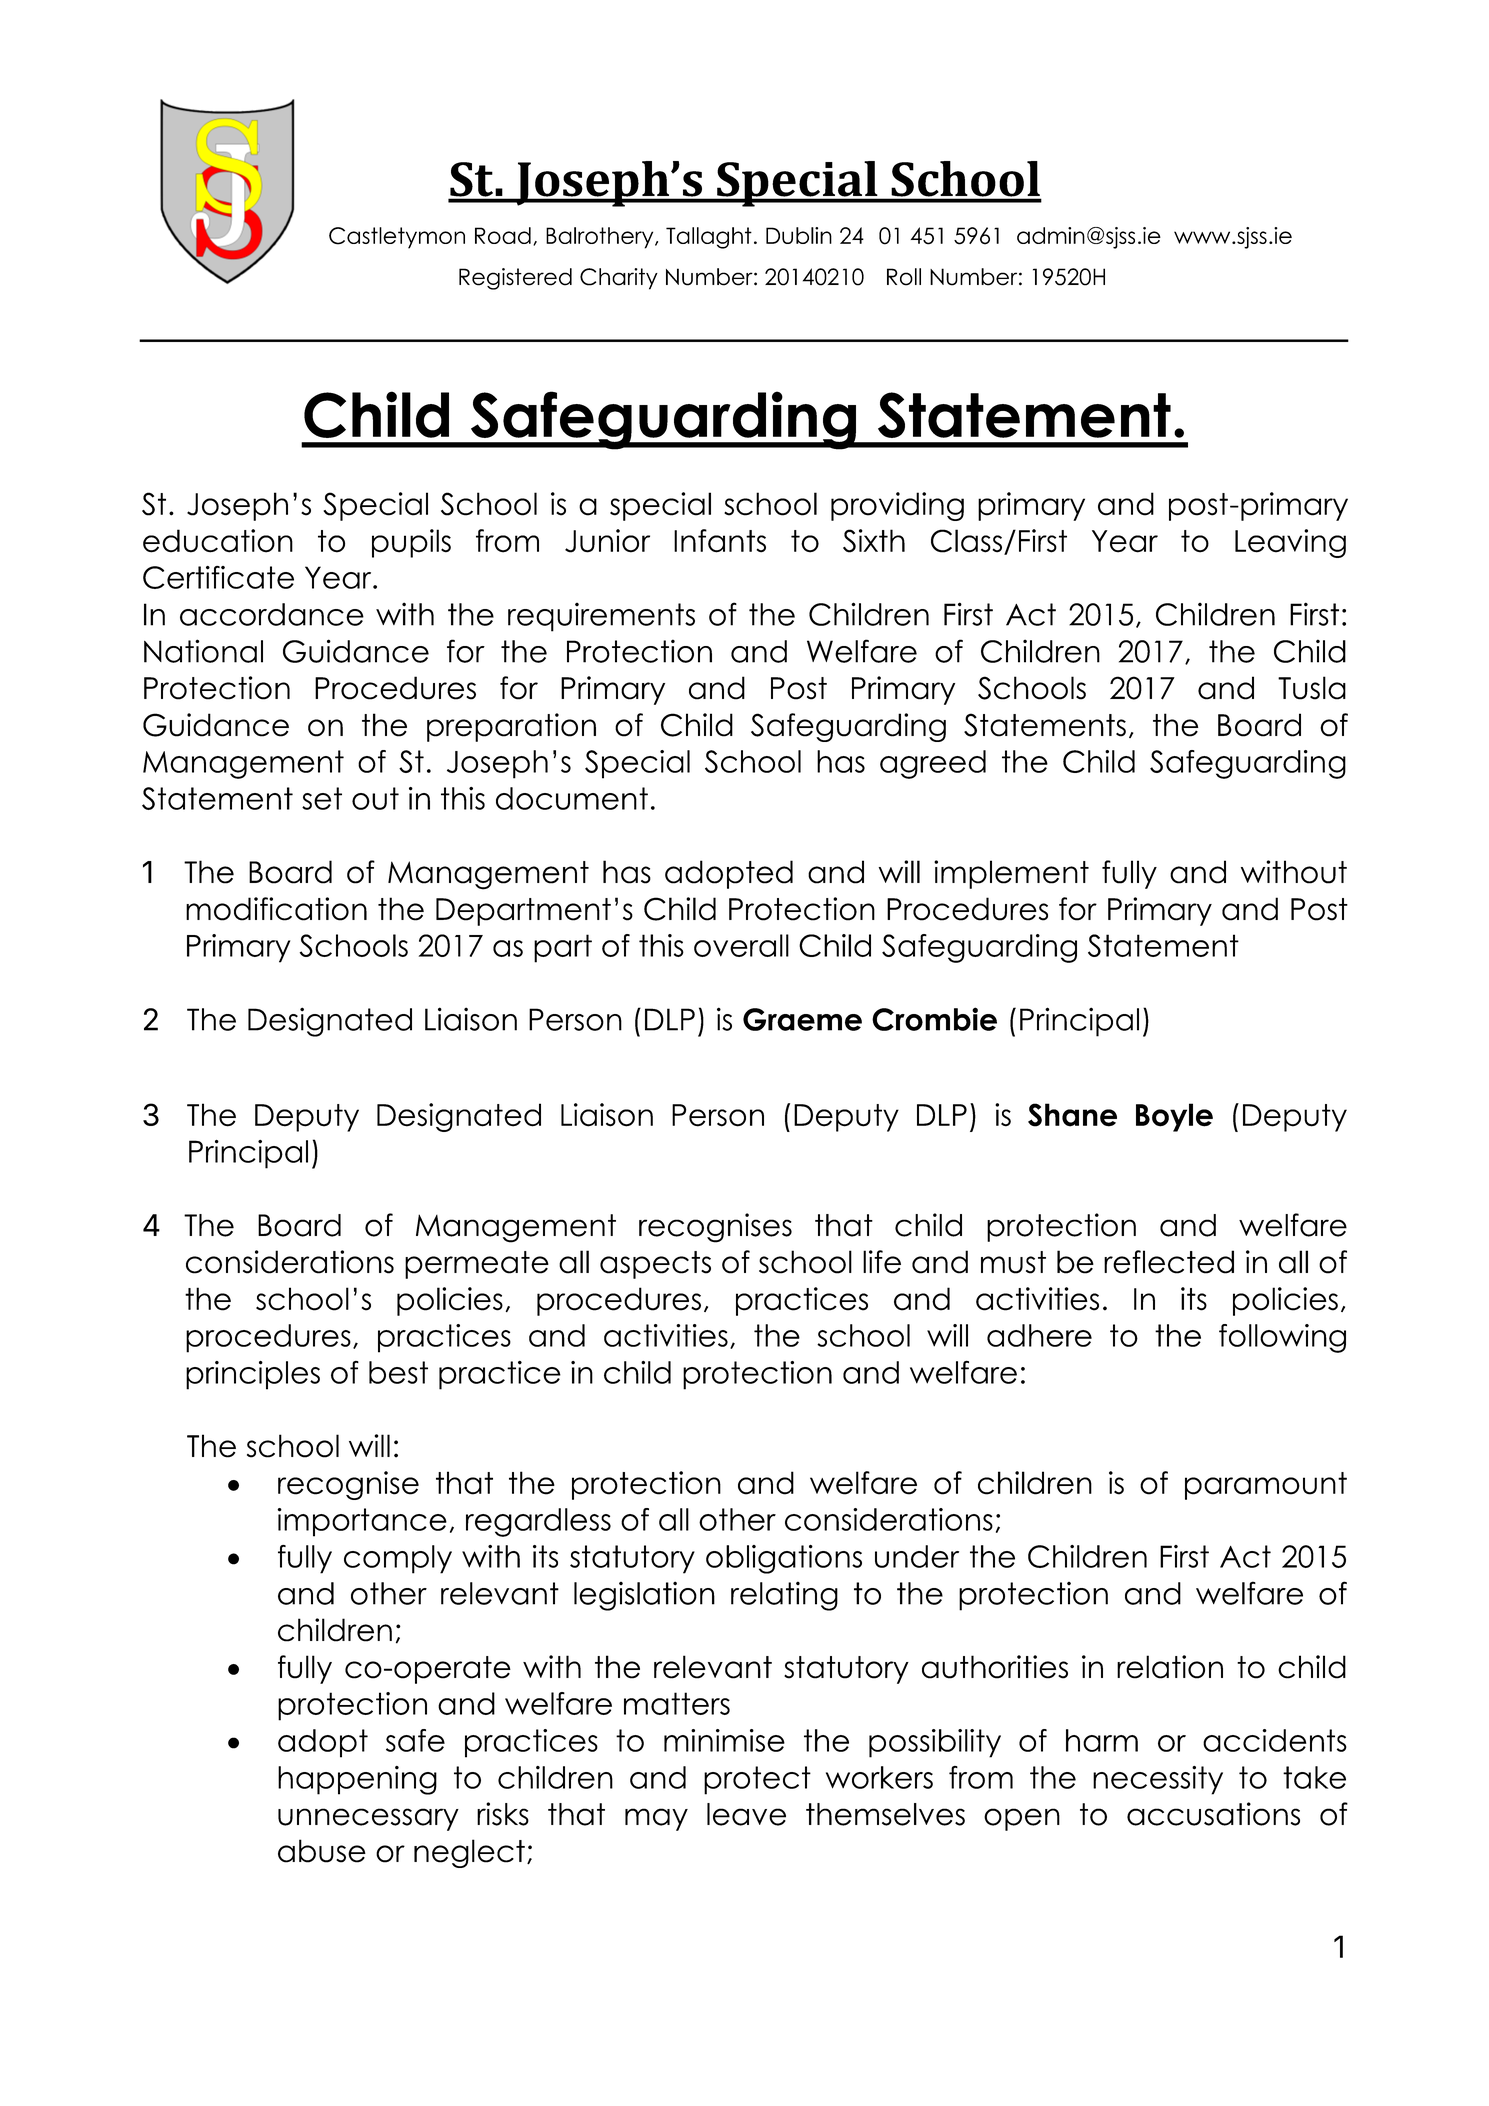 This image has width=1489, height=2106. I want to click on Dublin, so click(799, 235).
